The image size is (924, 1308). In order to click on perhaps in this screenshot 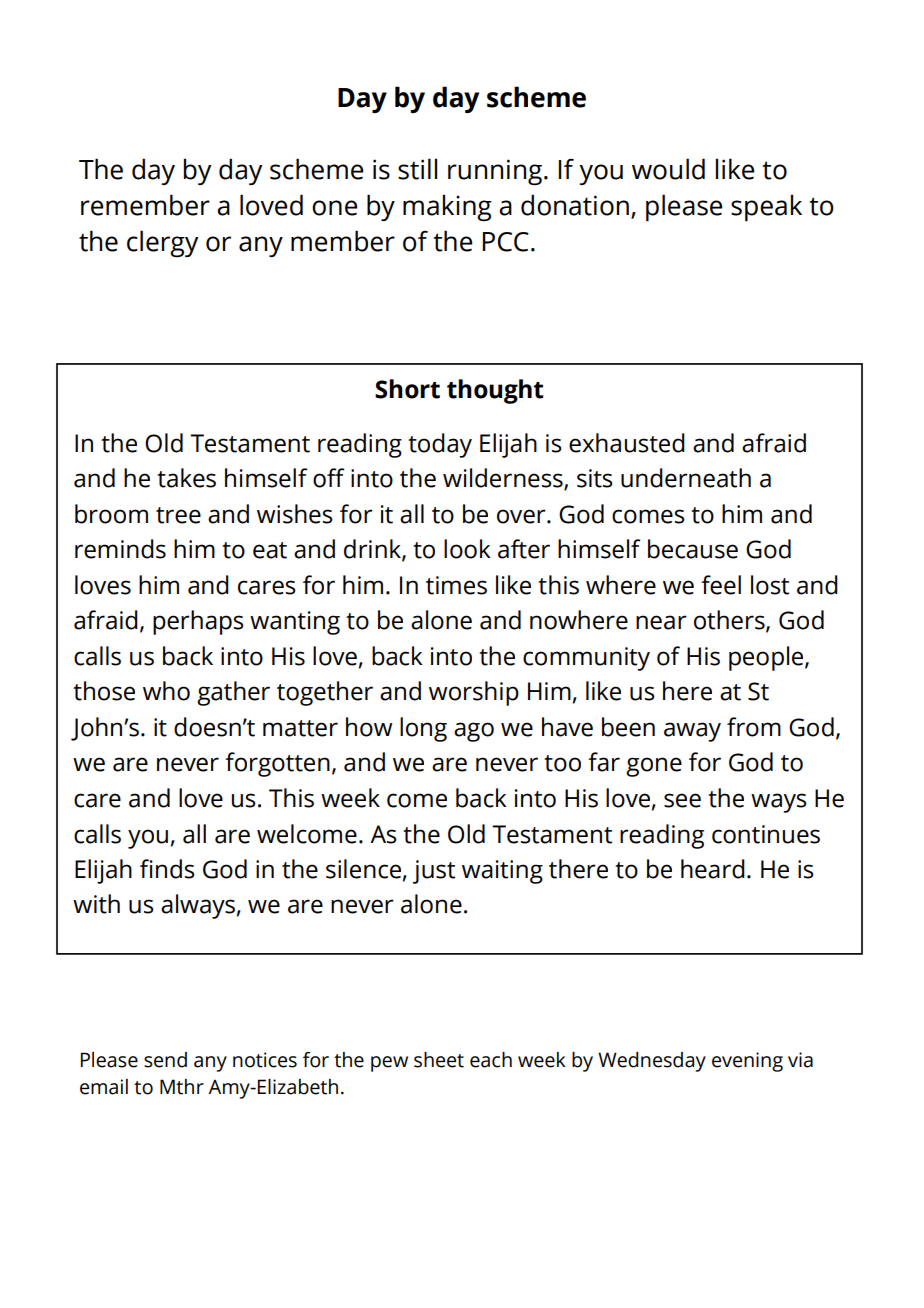, I will do `click(198, 622)`.
